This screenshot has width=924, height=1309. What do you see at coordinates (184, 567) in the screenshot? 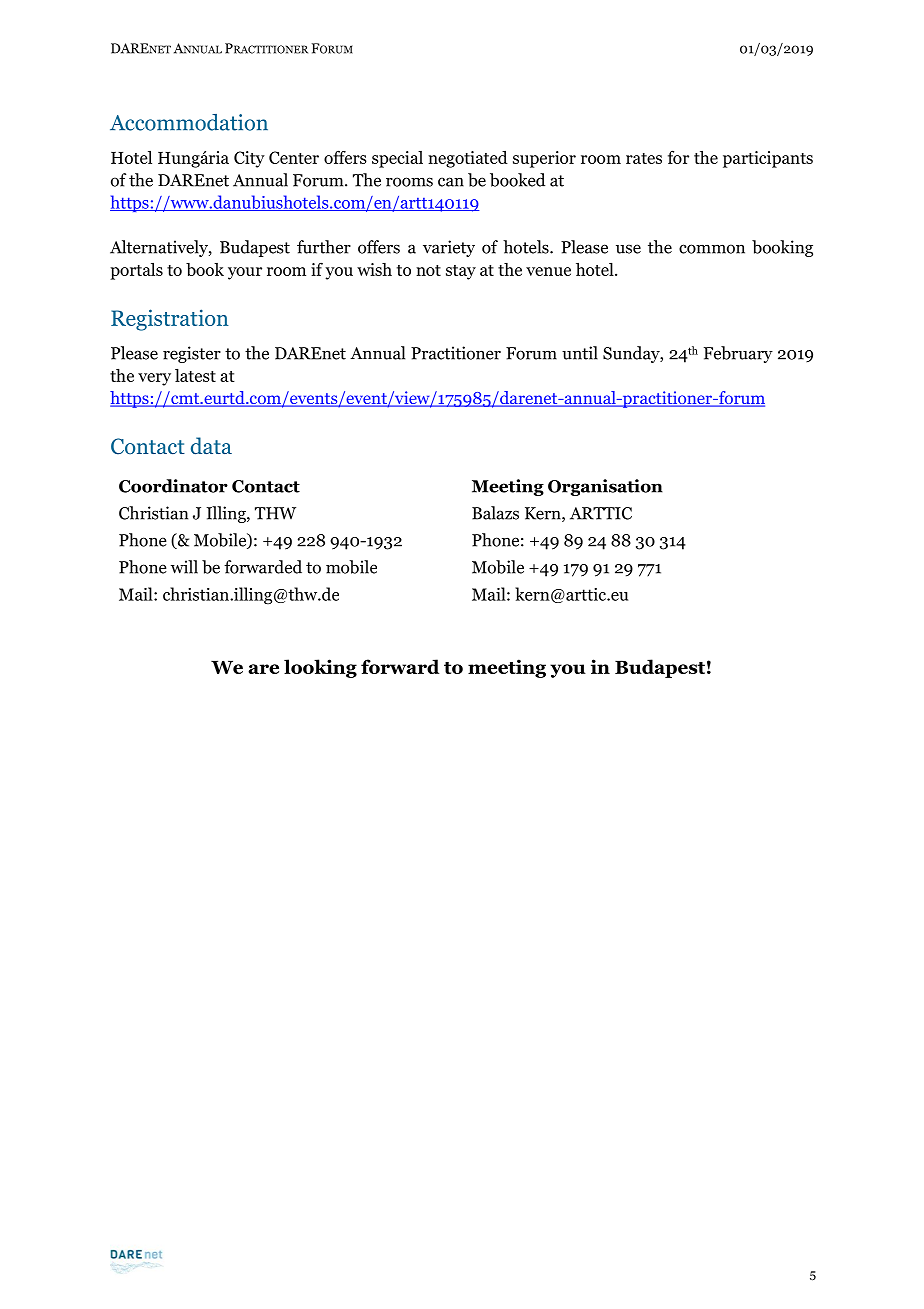
I see `will` at bounding box center [184, 567].
